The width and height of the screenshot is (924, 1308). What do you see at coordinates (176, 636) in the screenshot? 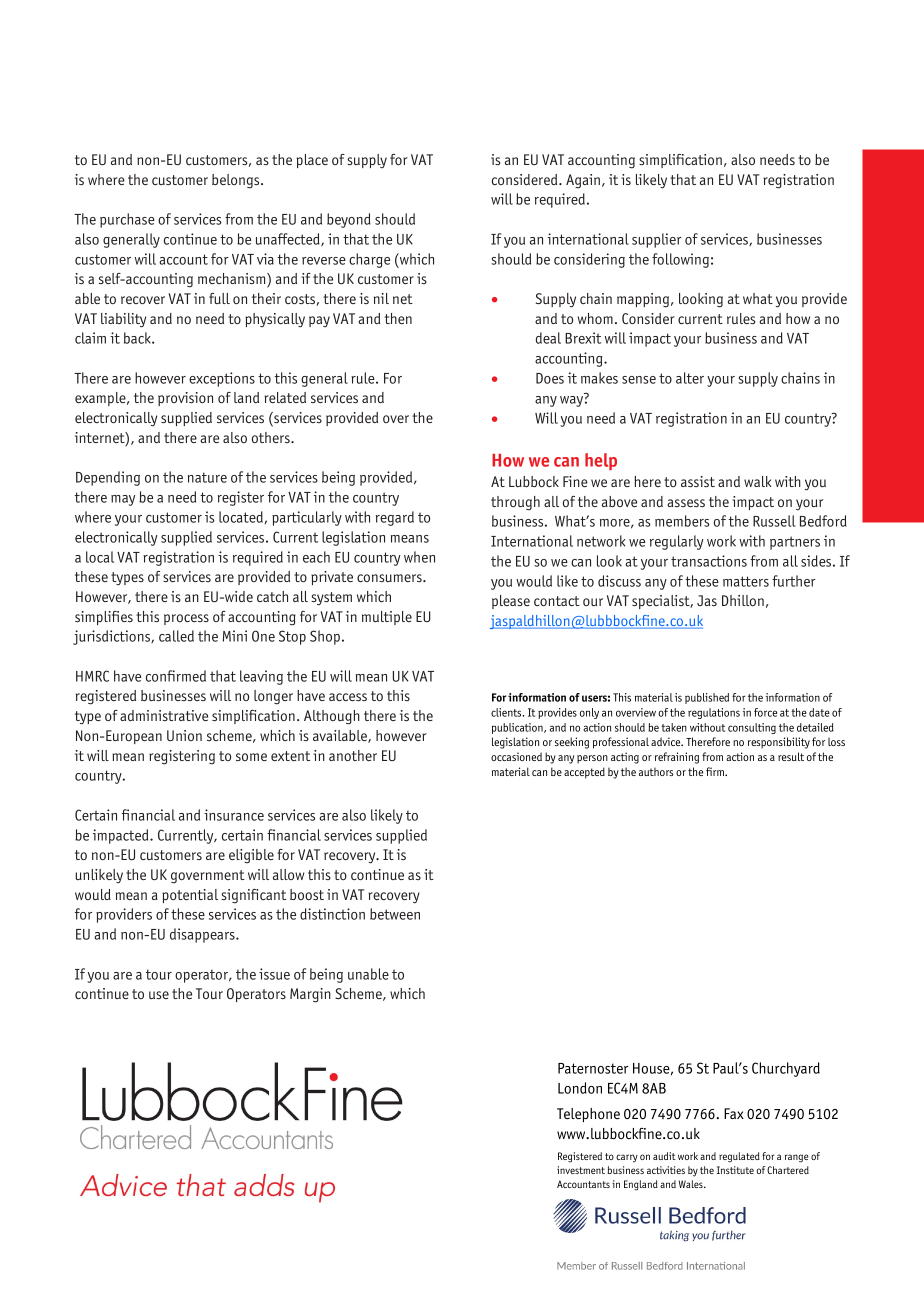
I see `called` at bounding box center [176, 636].
